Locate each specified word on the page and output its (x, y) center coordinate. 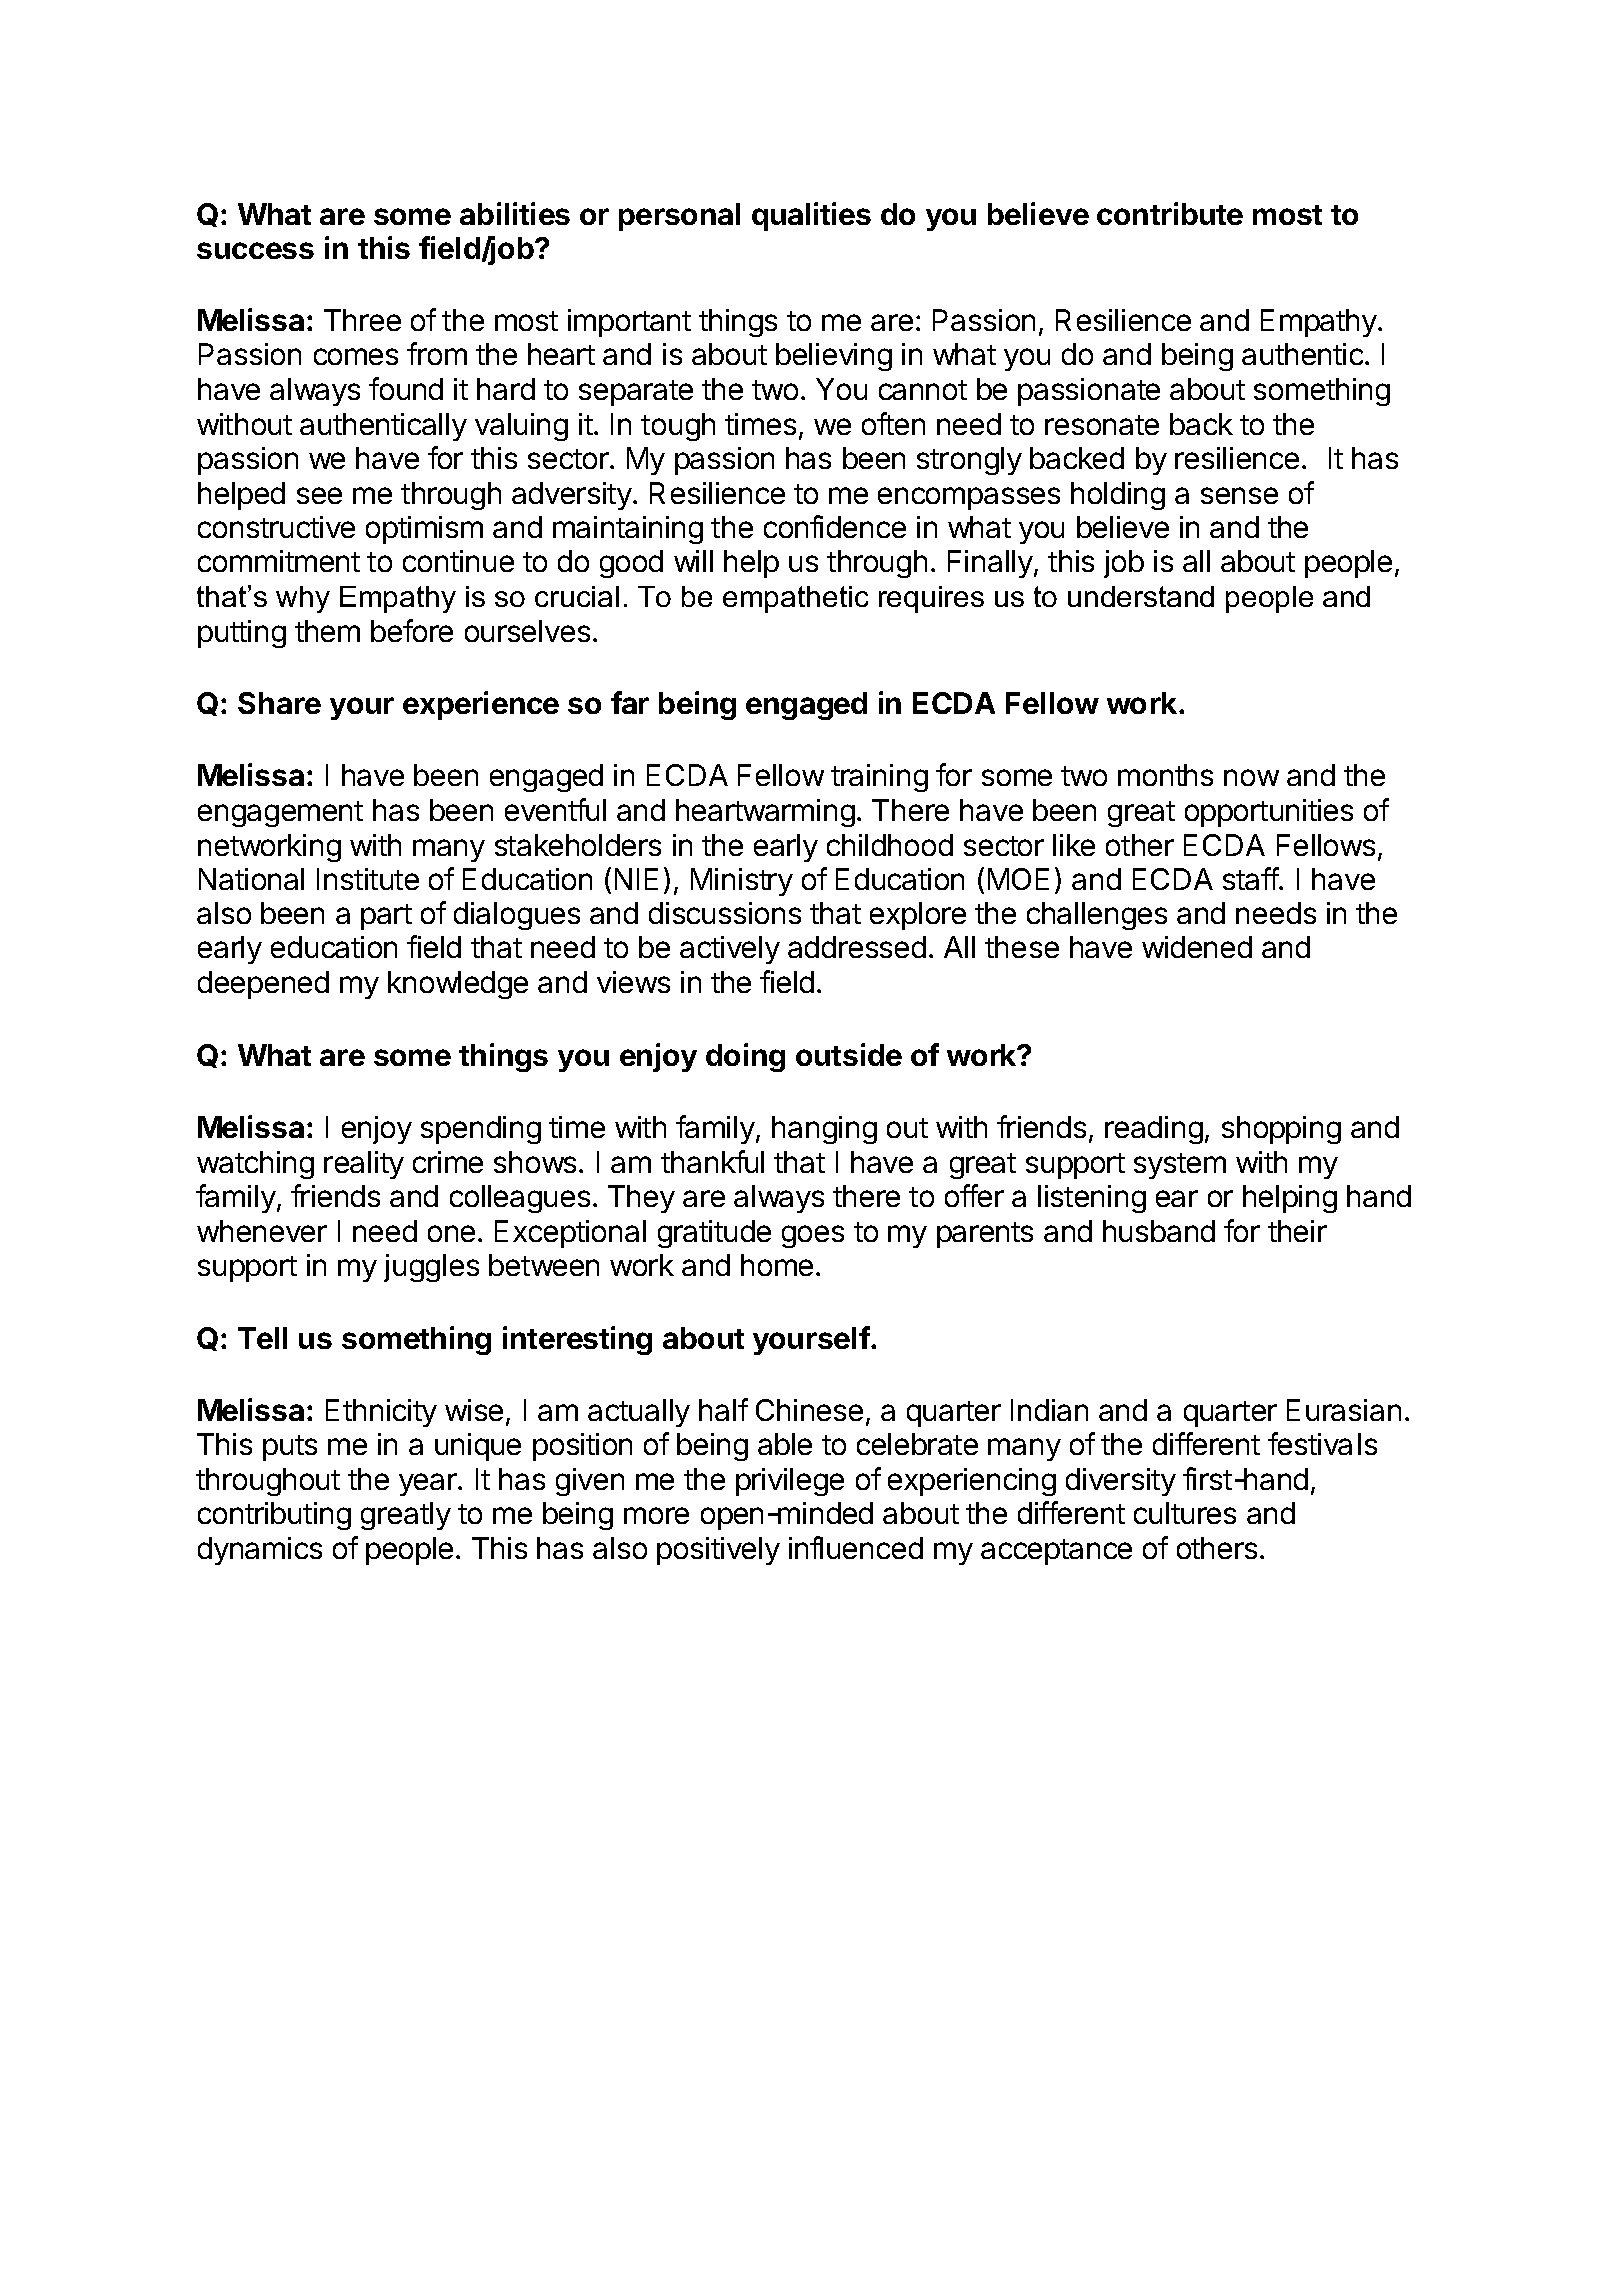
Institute (368, 879)
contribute (1170, 213)
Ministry (742, 882)
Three (362, 320)
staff (1251, 878)
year (429, 1484)
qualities (811, 216)
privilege (790, 1482)
